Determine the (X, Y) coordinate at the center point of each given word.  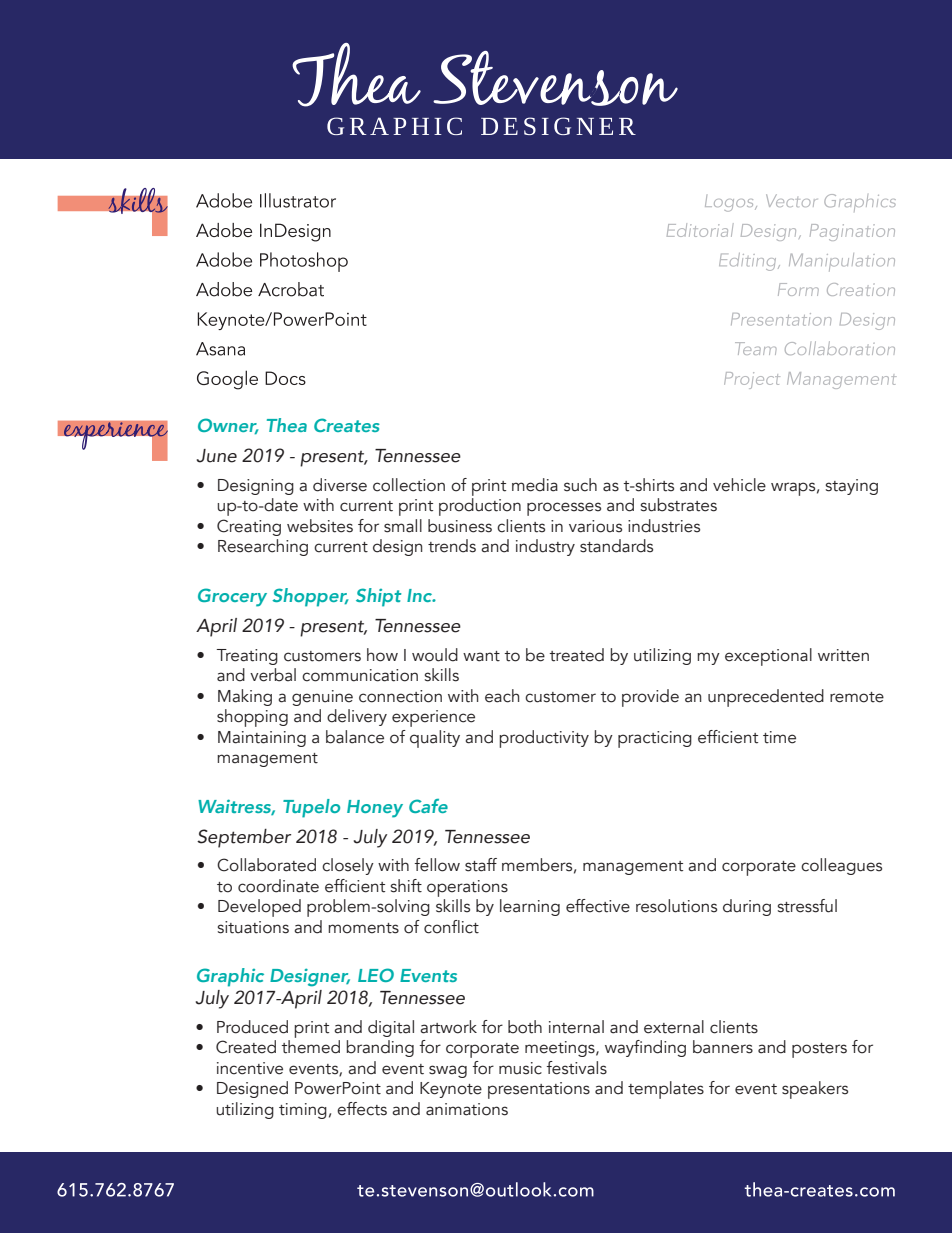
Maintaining (262, 739)
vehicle (739, 485)
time (779, 737)
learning (530, 907)
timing (303, 1111)
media (535, 485)
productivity (544, 739)
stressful (807, 906)
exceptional (768, 657)
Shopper (310, 597)
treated (576, 655)
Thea (287, 425)
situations (253, 927)
